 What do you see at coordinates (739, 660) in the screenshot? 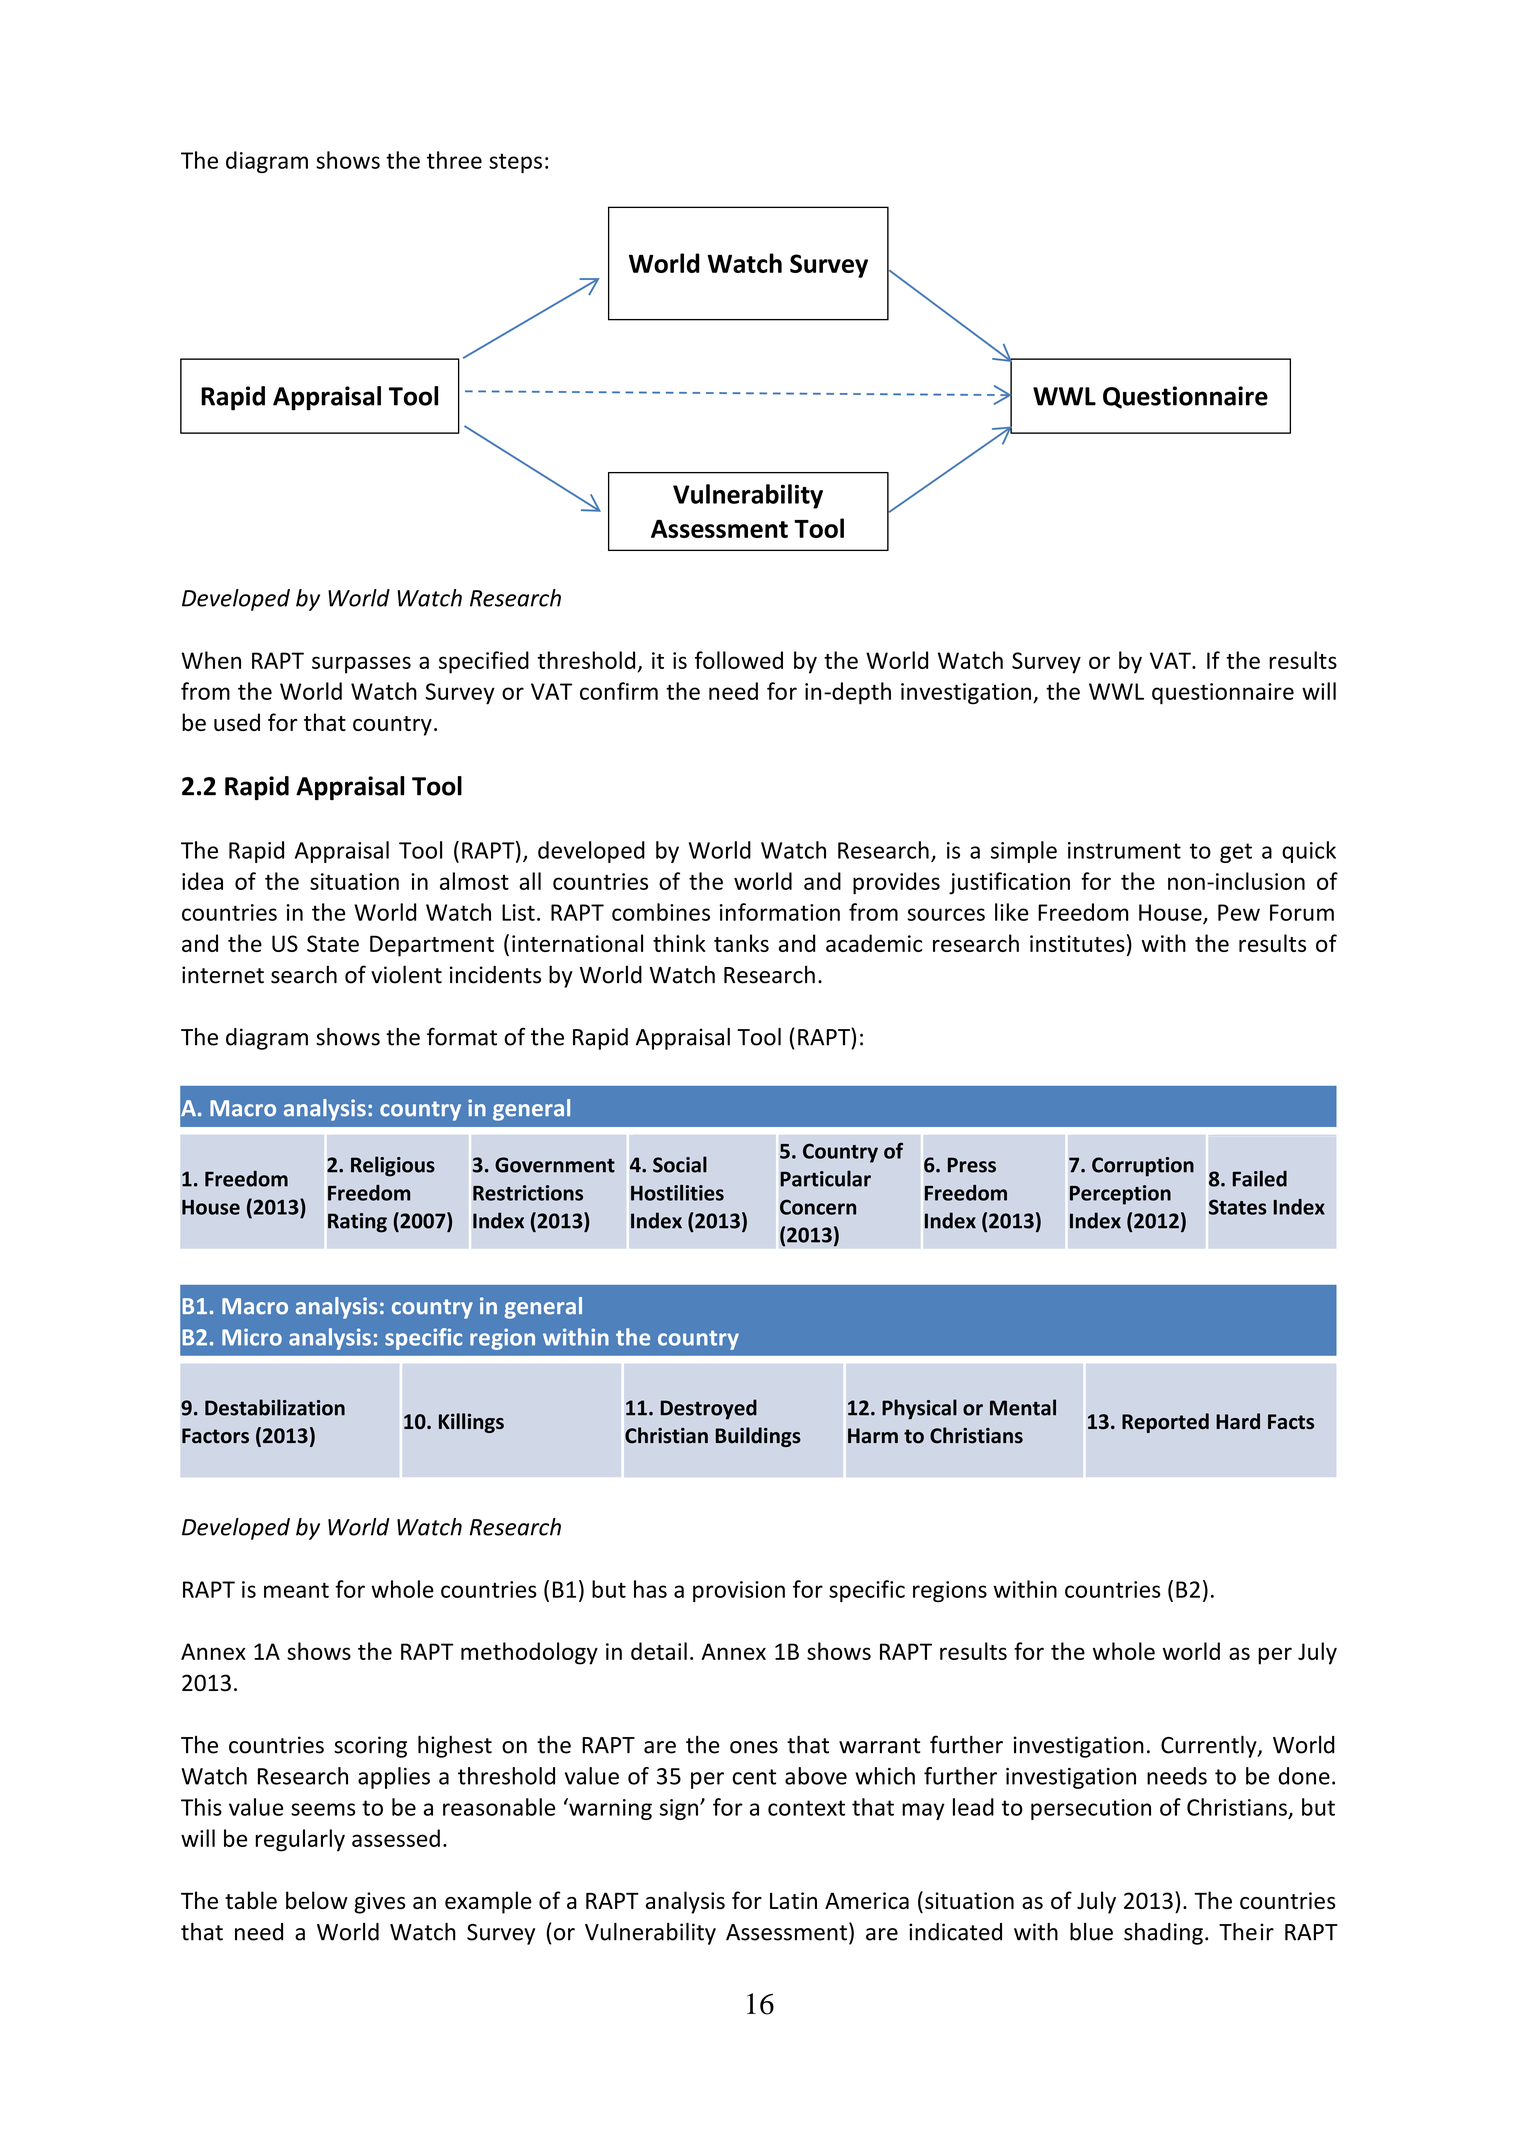
I see `followed` at bounding box center [739, 660].
